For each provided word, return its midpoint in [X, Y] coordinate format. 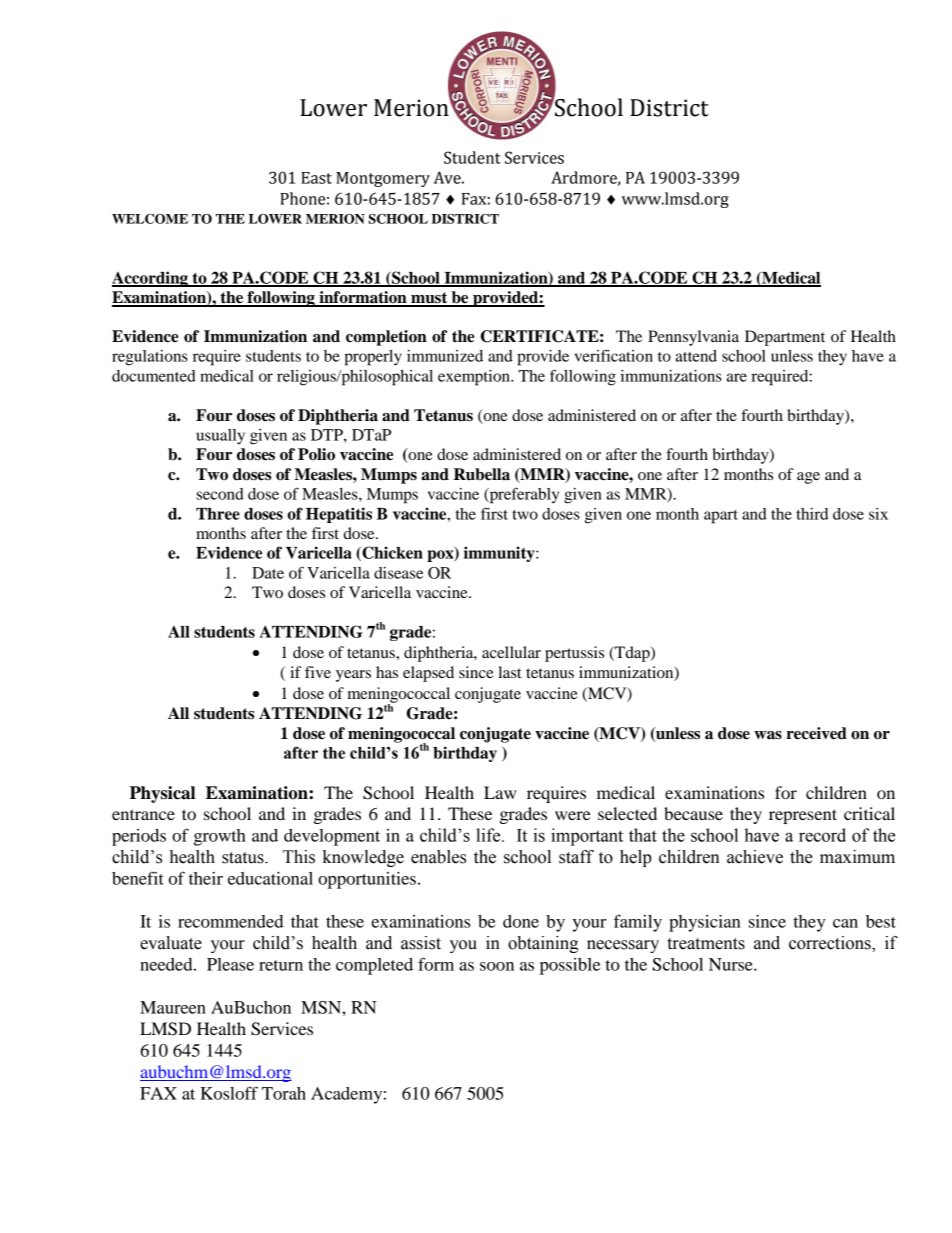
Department [785, 338]
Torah [284, 1093]
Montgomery [383, 179]
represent [803, 816]
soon [497, 966]
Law [500, 792]
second [220, 494]
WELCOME [150, 219]
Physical [162, 794]
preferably [523, 495]
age [808, 478]
